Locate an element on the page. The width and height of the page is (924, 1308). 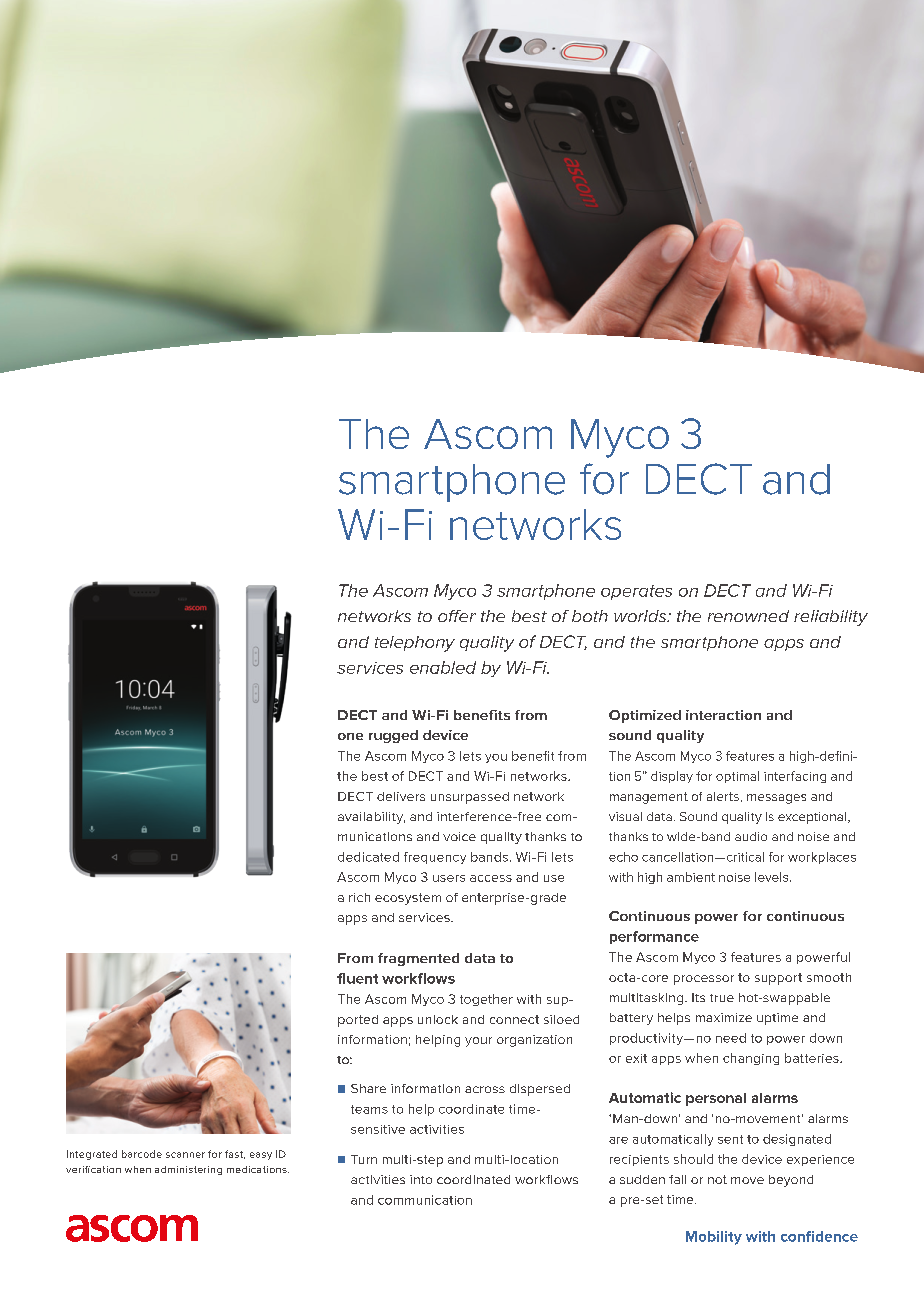
offer is located at coordinates (457, 616).
